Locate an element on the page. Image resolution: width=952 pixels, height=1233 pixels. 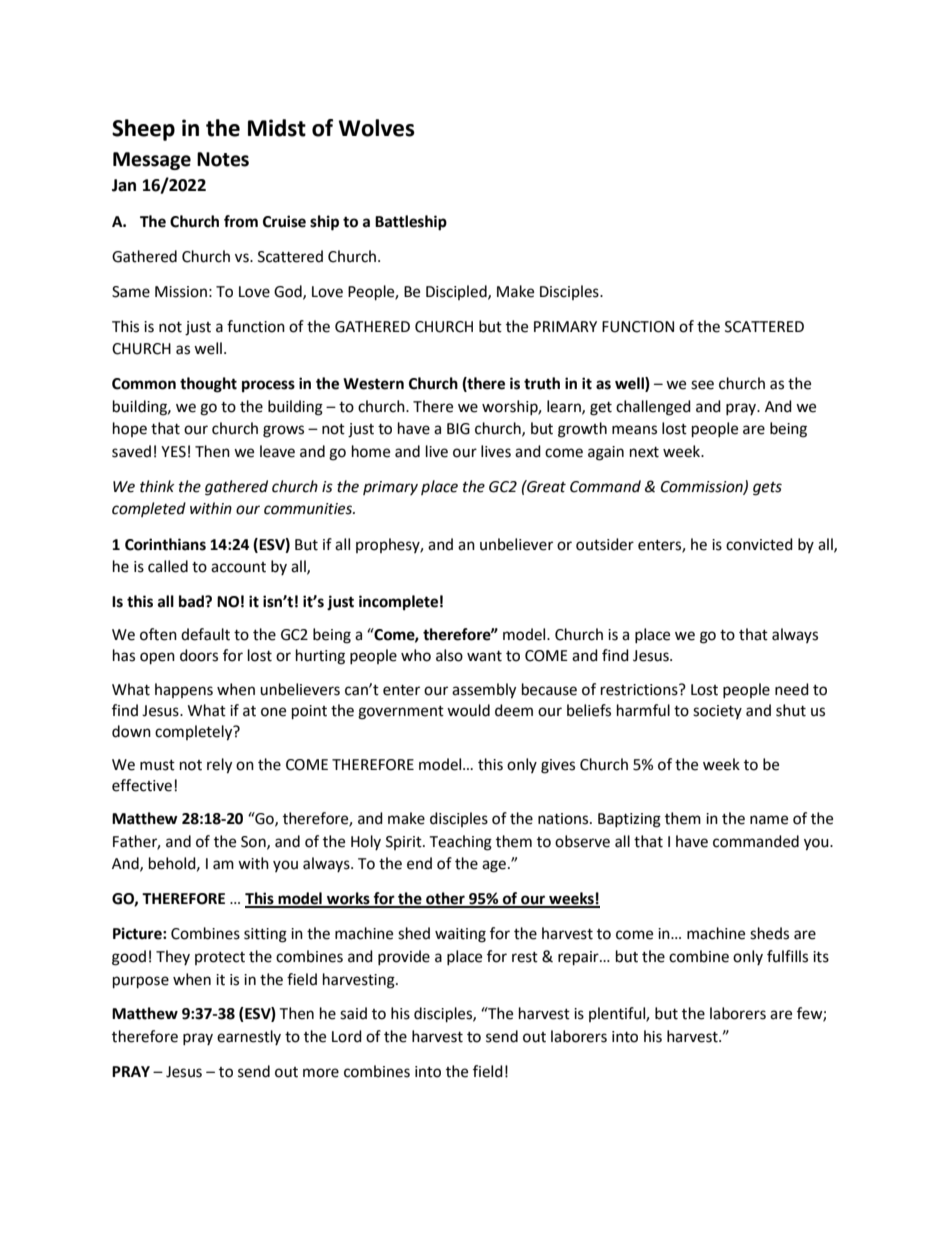
would is located at coordinates (468, 710).
